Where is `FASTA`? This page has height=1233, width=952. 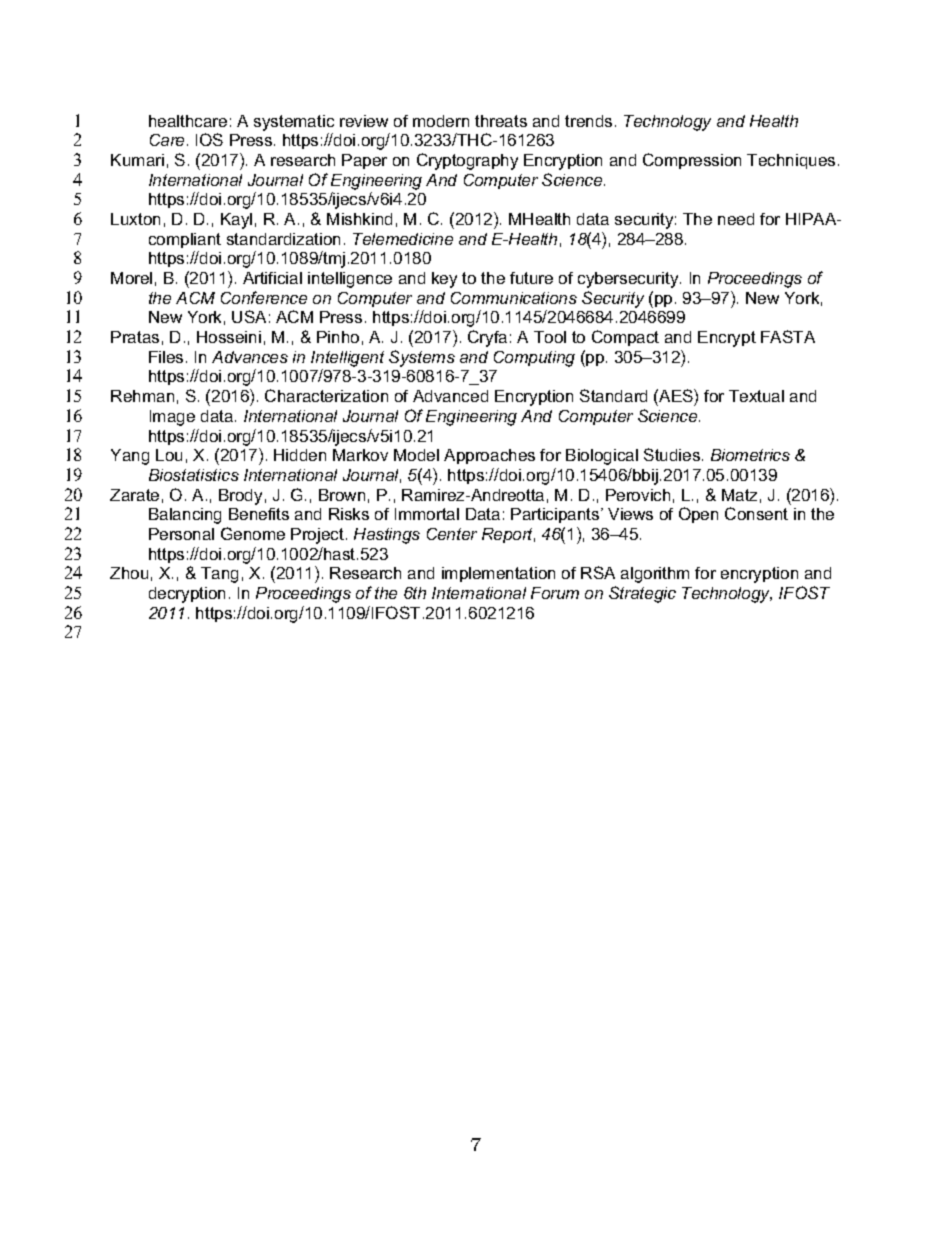
FASTA is located at coordinates (788, 336).
